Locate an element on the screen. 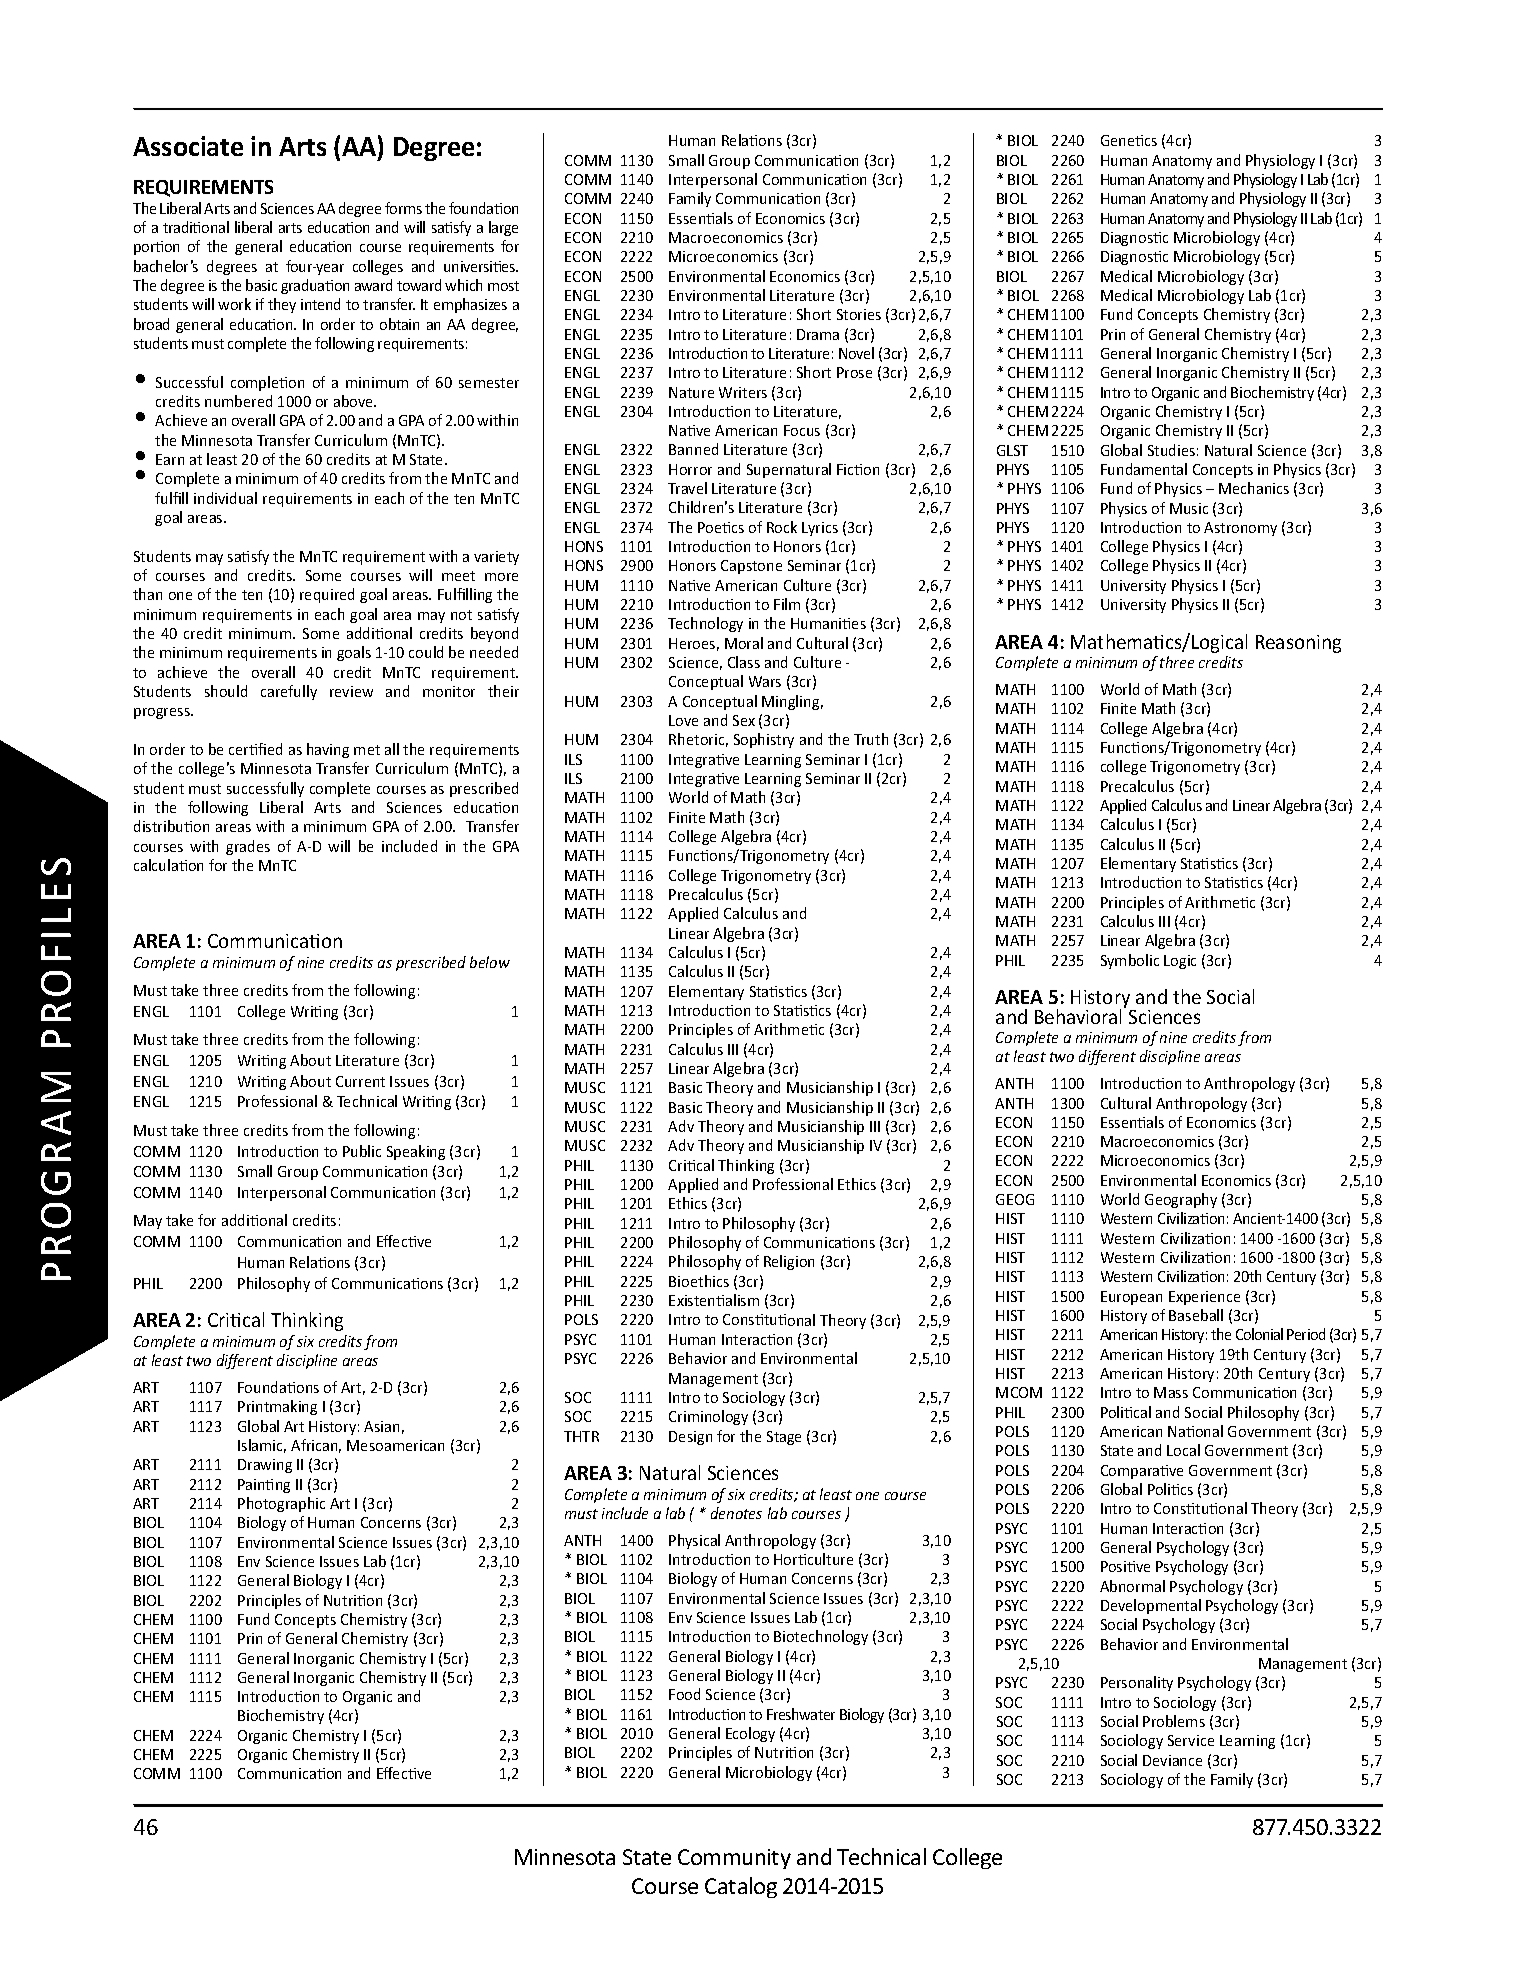  Deviance is located at coordinates (1172, 1760).
